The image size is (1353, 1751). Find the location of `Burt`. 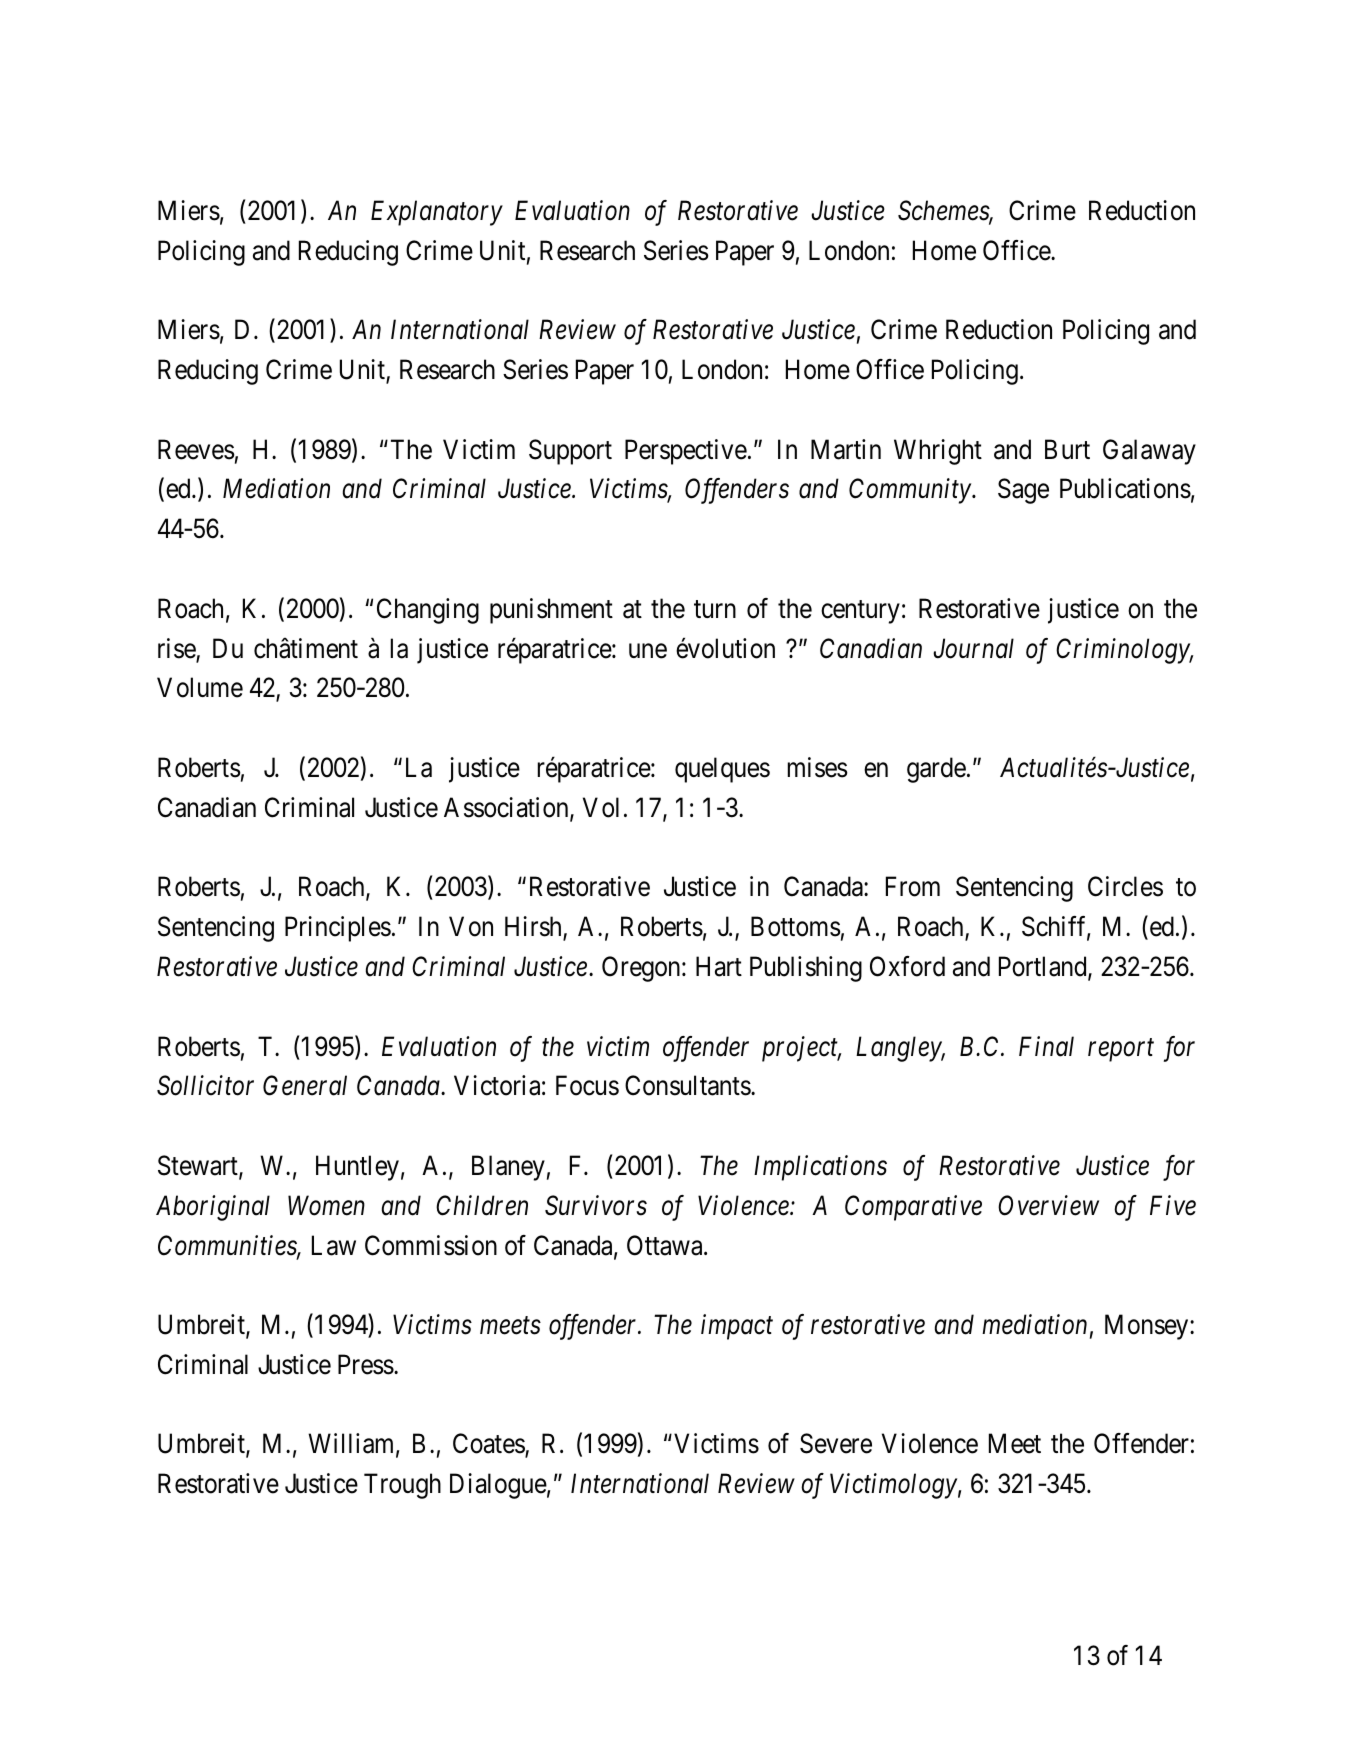

Burt is located at coordinates (1067, 449).
